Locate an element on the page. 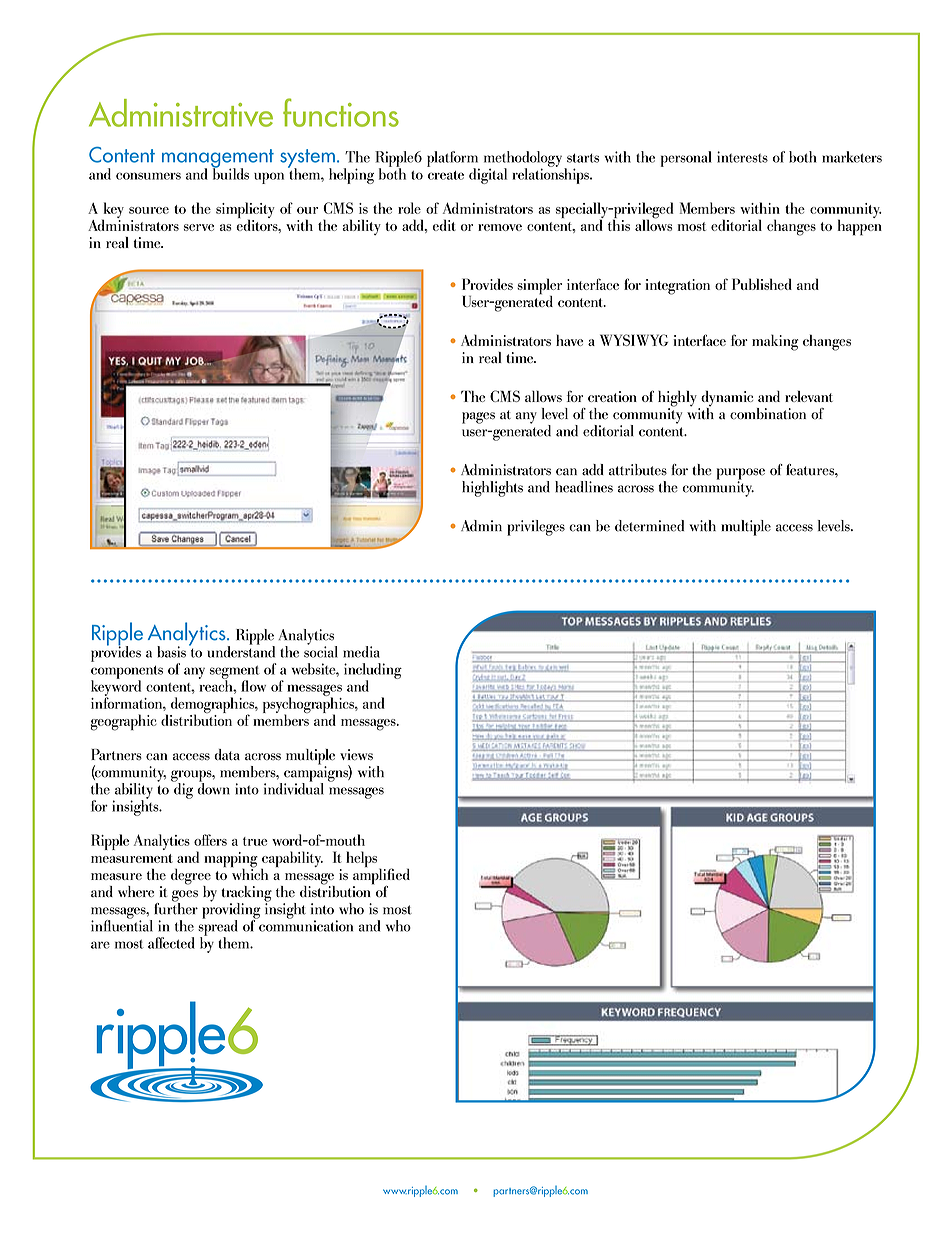  highlights is located at coordinates (492, 489).
